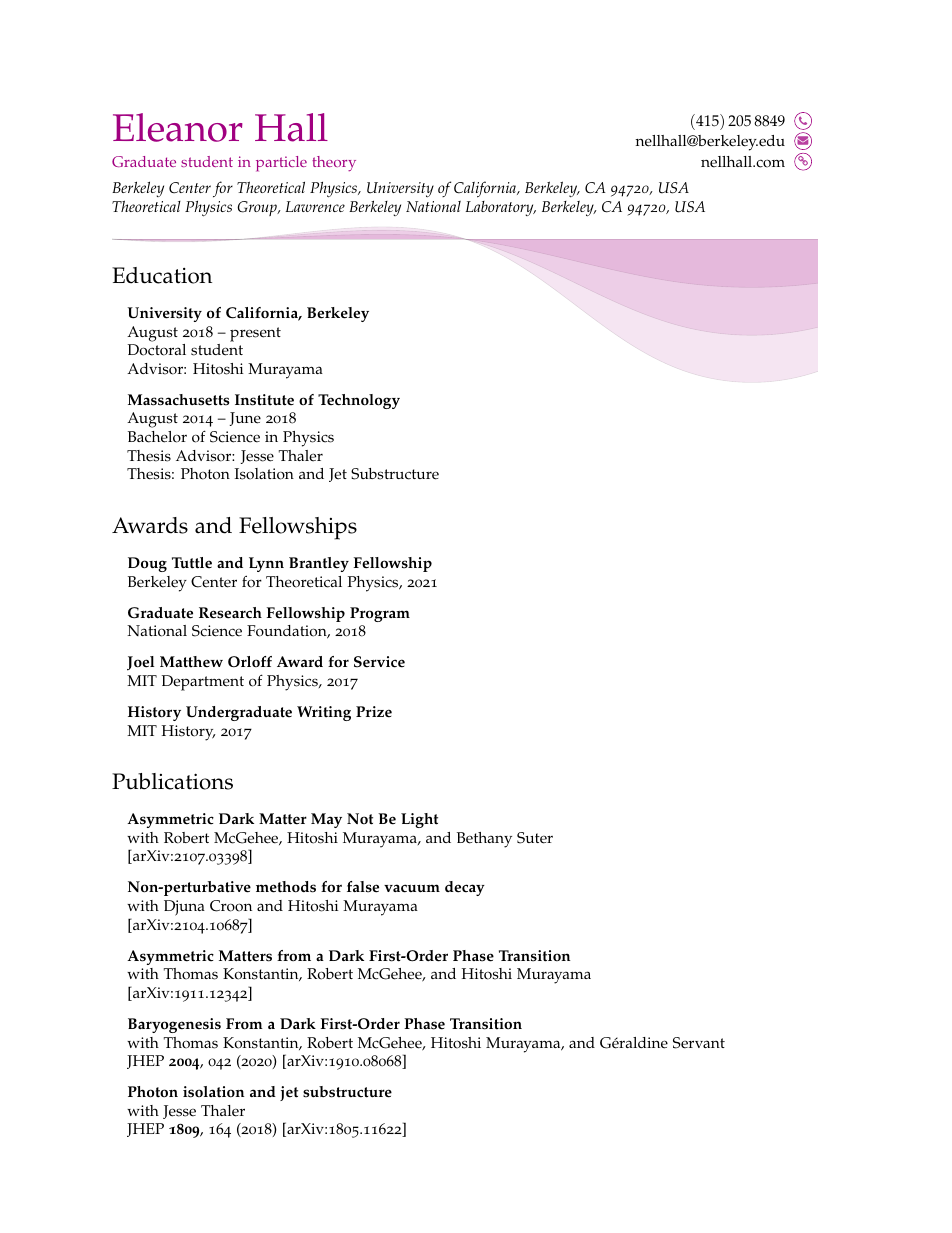  Describe the element at coordinates (359, 401) in the document. I see `Technology` at that location.
